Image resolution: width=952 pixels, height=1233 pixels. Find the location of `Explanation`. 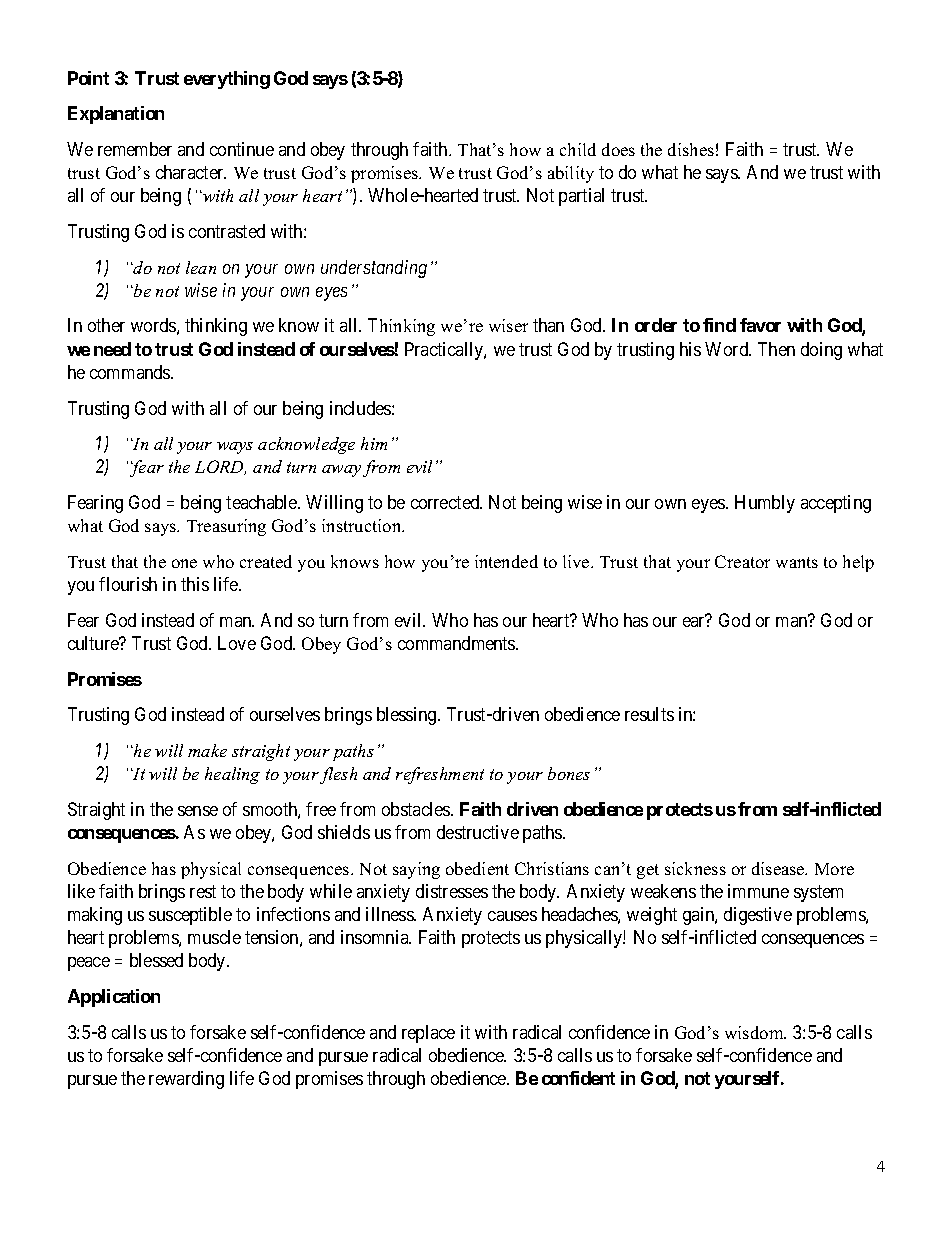

Explanation is located at coordinates (116, 115).
